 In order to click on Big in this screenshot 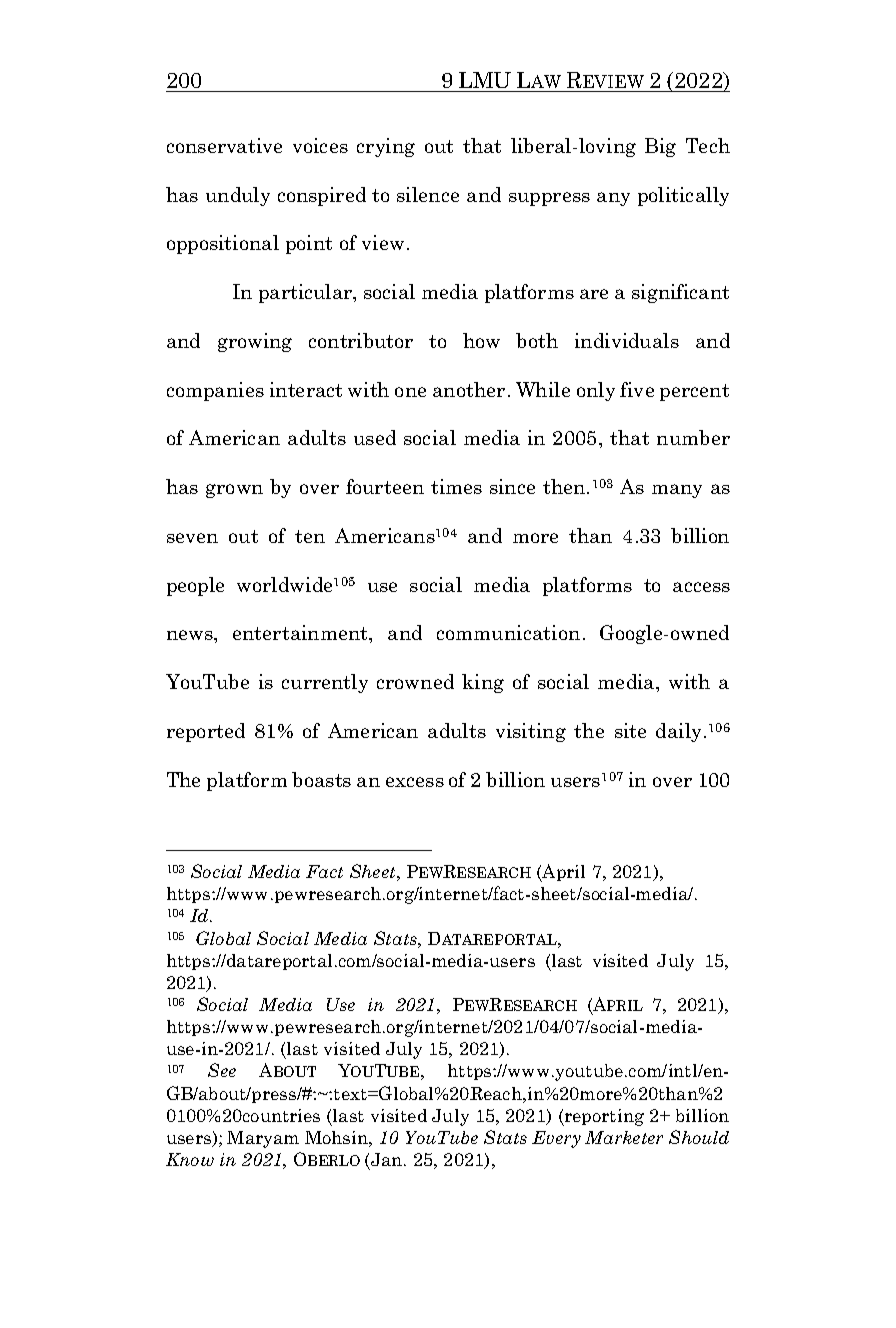, I will do `click(660, 147)`.
